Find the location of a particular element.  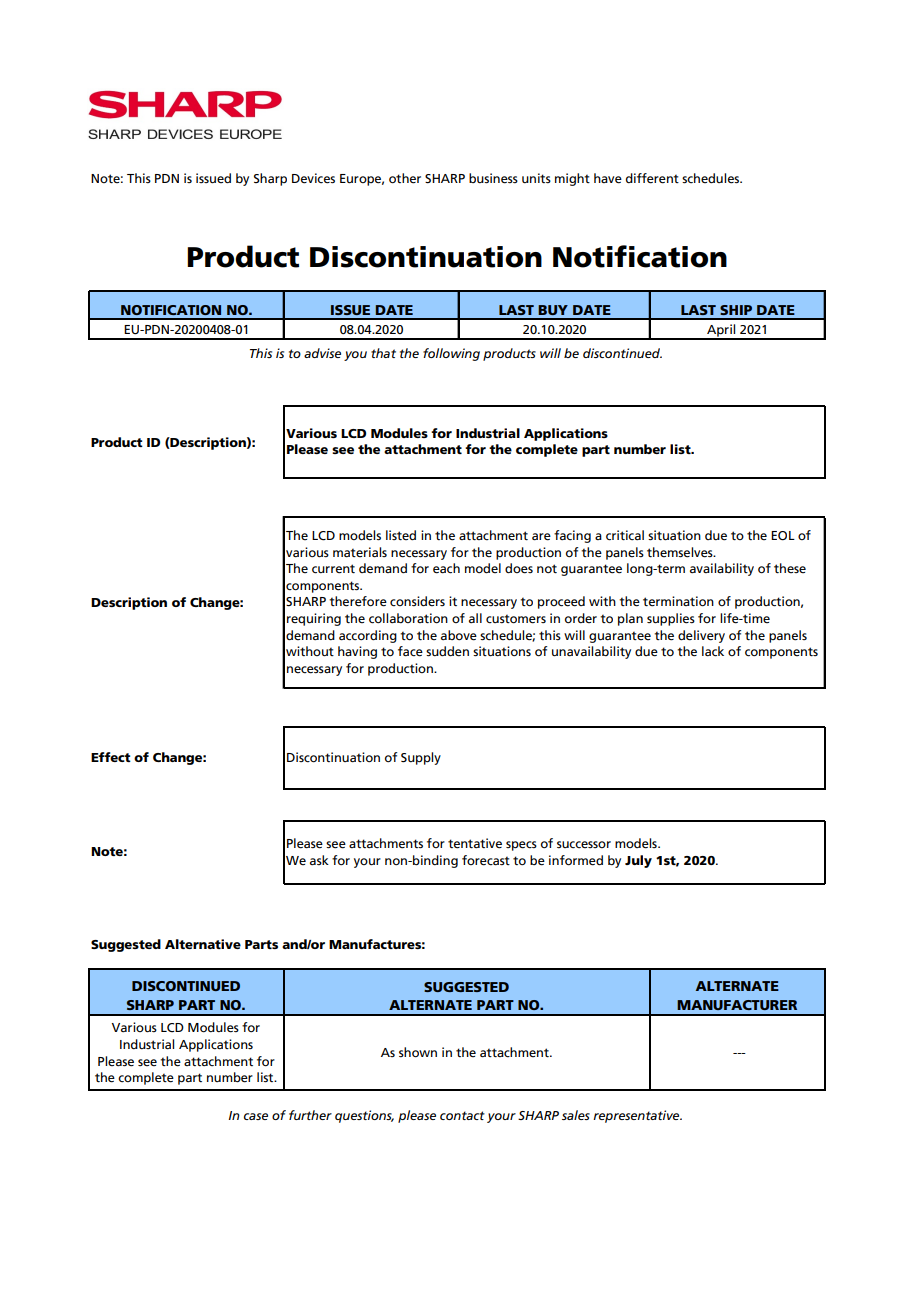

case is located at coordinates (256, 1116).
